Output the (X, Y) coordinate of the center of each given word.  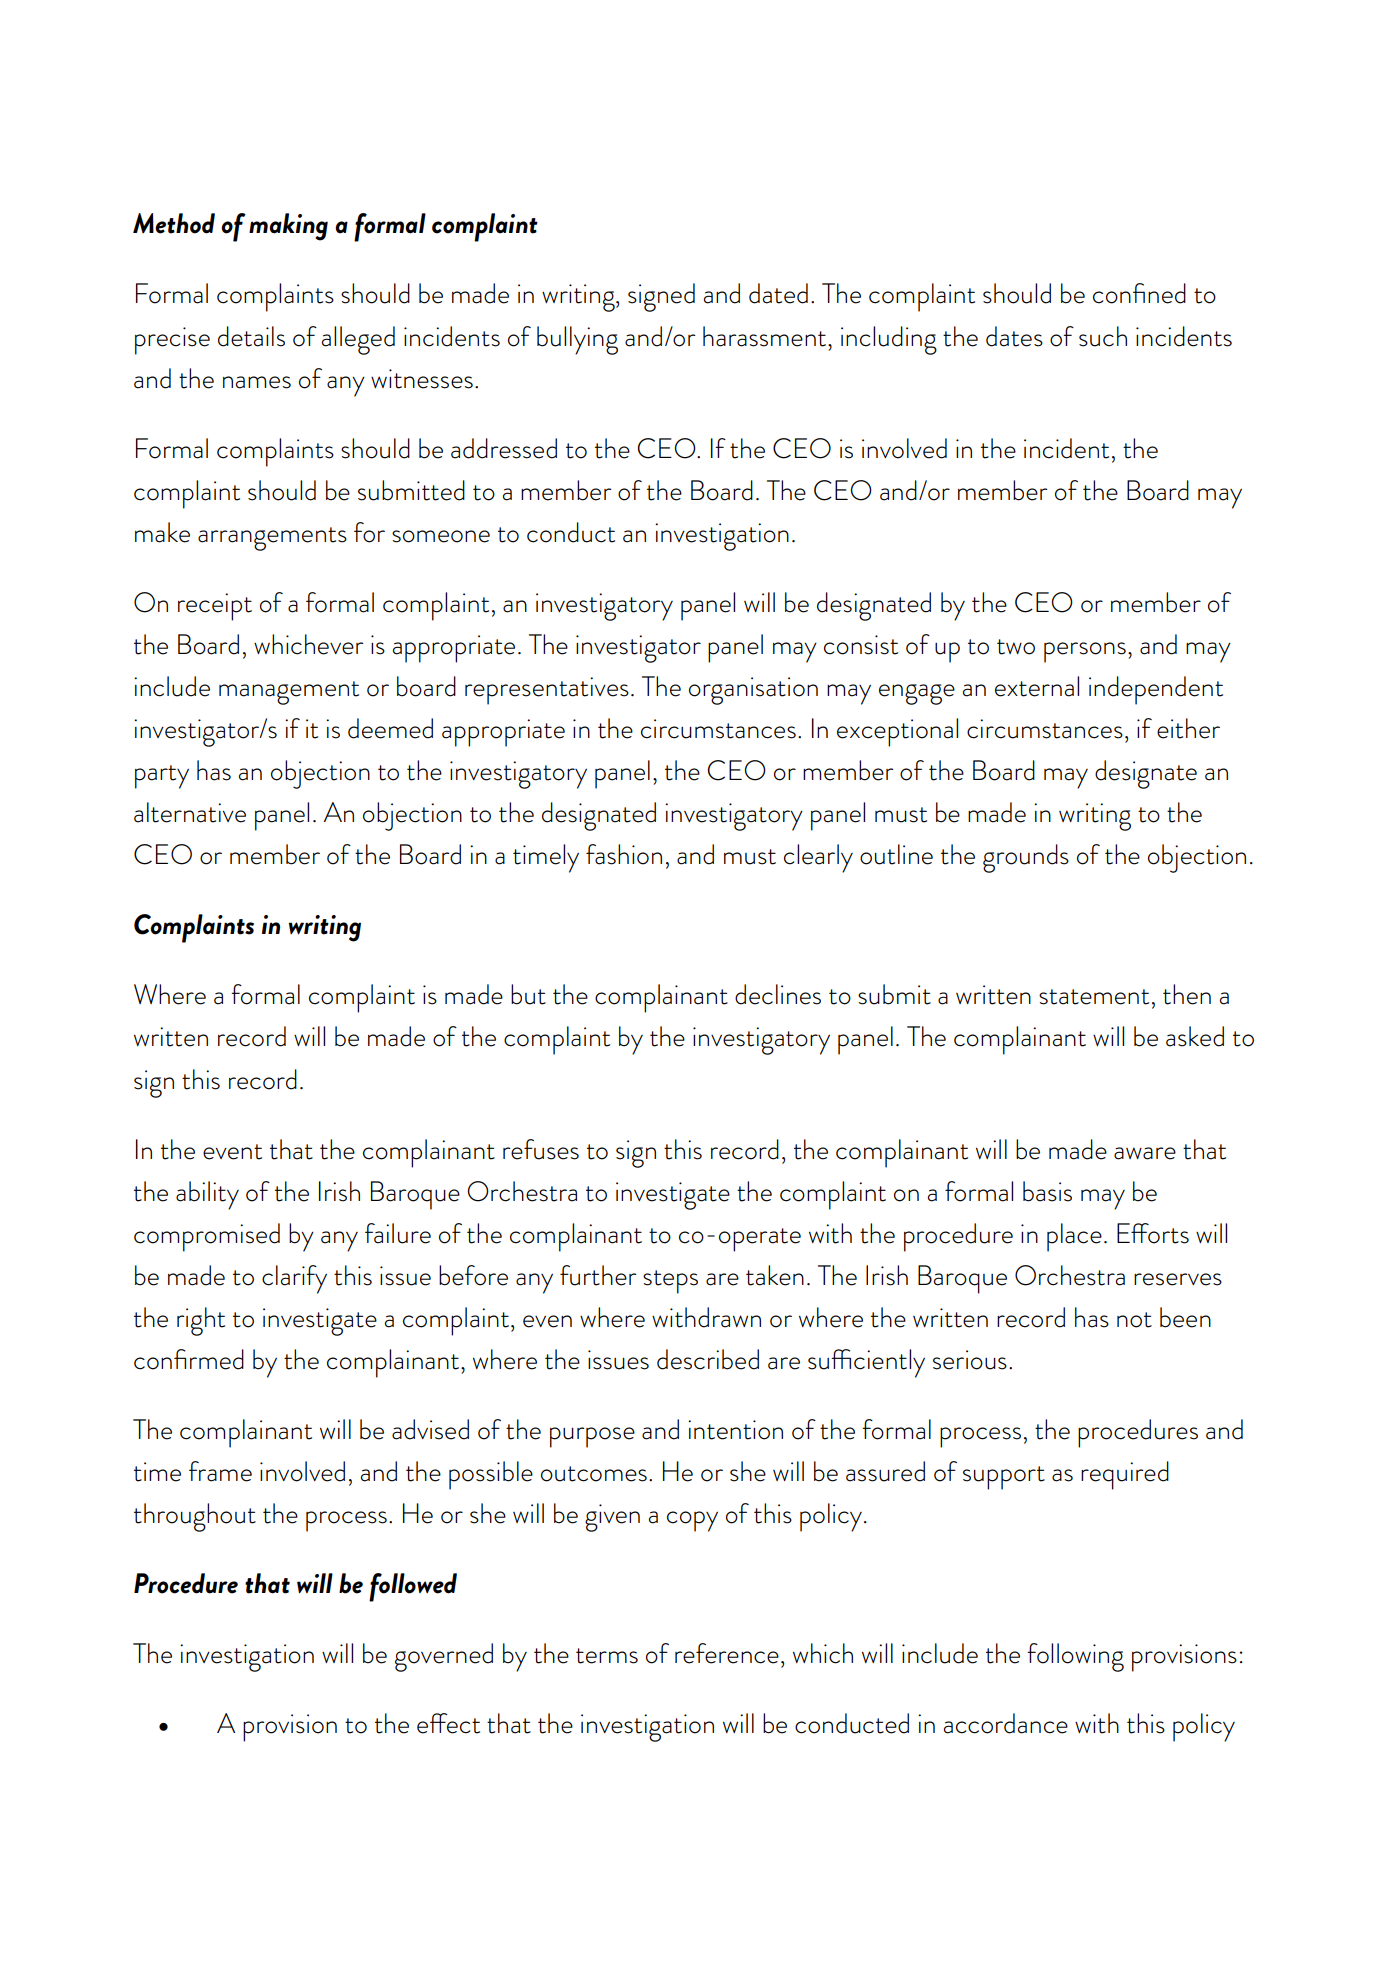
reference (727, 1653)
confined (1139, 293)
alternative (190, 812)
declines (778, 994)
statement (1094, 997)
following (1075, 1657)
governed (444, 1657)
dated (778, 293)
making (288, 227)
